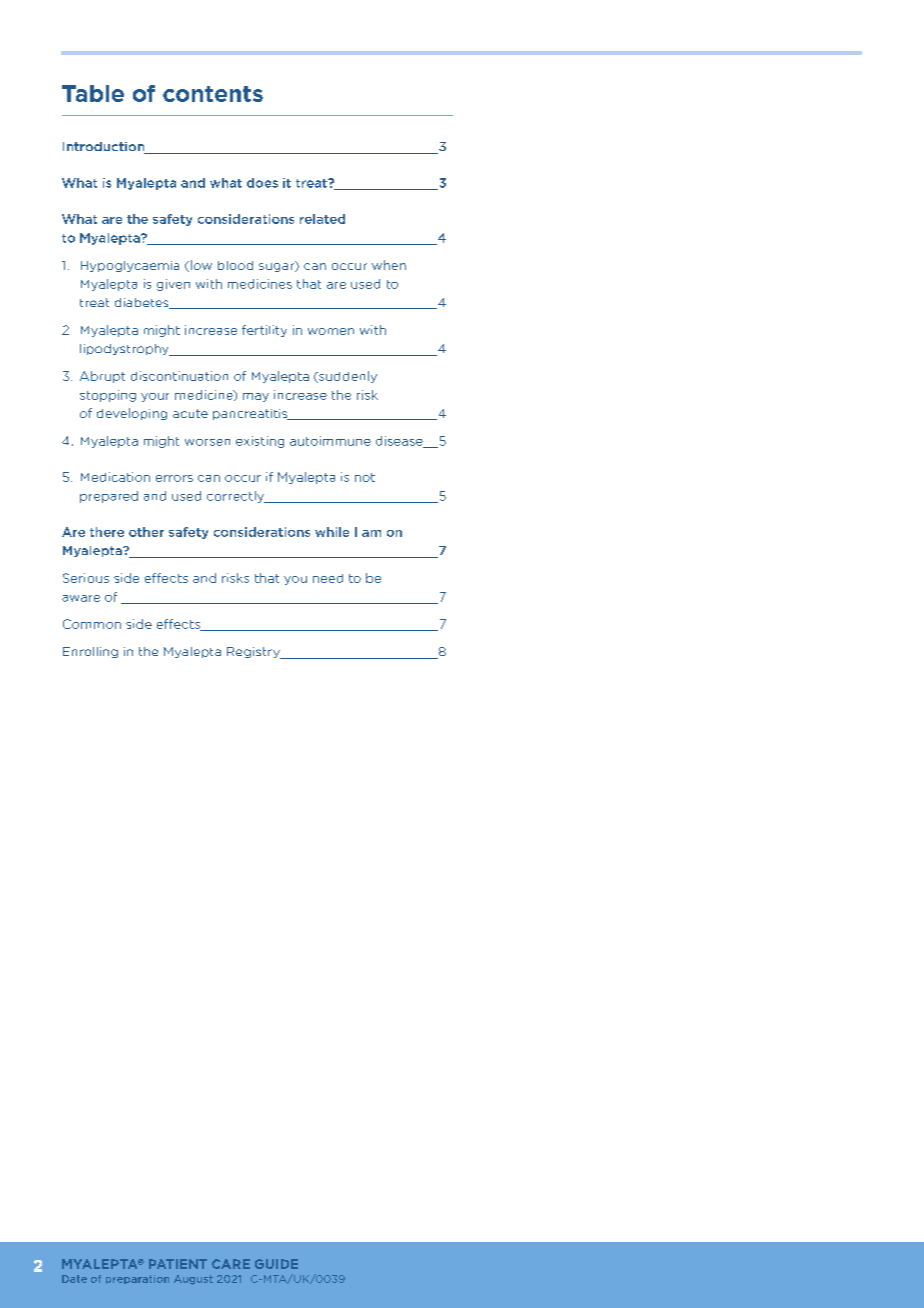  Describe the element at coordinates (137, 1279) in the image. I see `preparation` at that location.
